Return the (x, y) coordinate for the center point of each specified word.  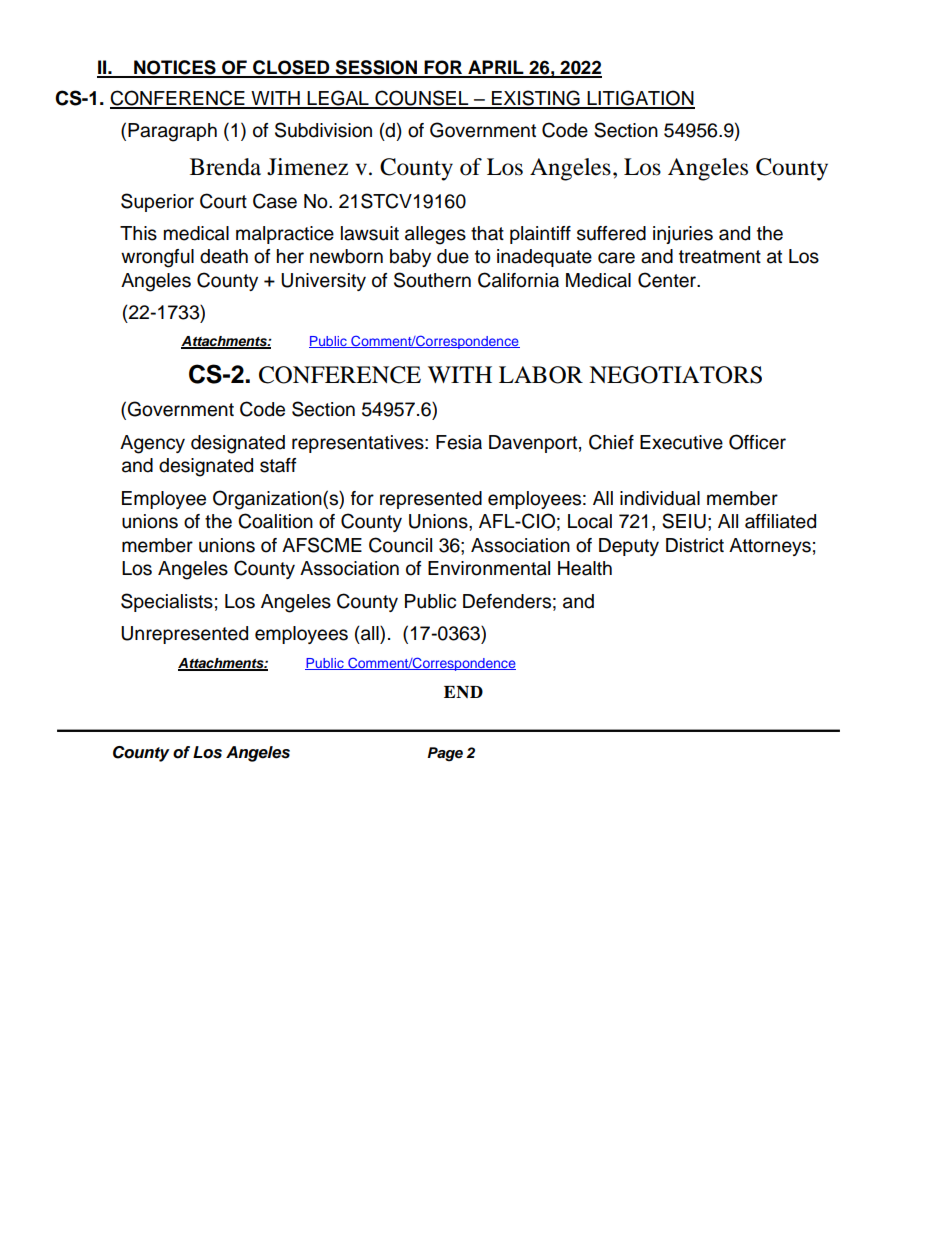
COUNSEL (422, 99)
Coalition (275, 521)
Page (445, 754)
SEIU (684, 521)
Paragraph (172, 132)
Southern (432, 280)
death (224, 256)
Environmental (489, 568)
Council (400, 545)
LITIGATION (640, 99)
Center (668, 280)
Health (585, 568)
